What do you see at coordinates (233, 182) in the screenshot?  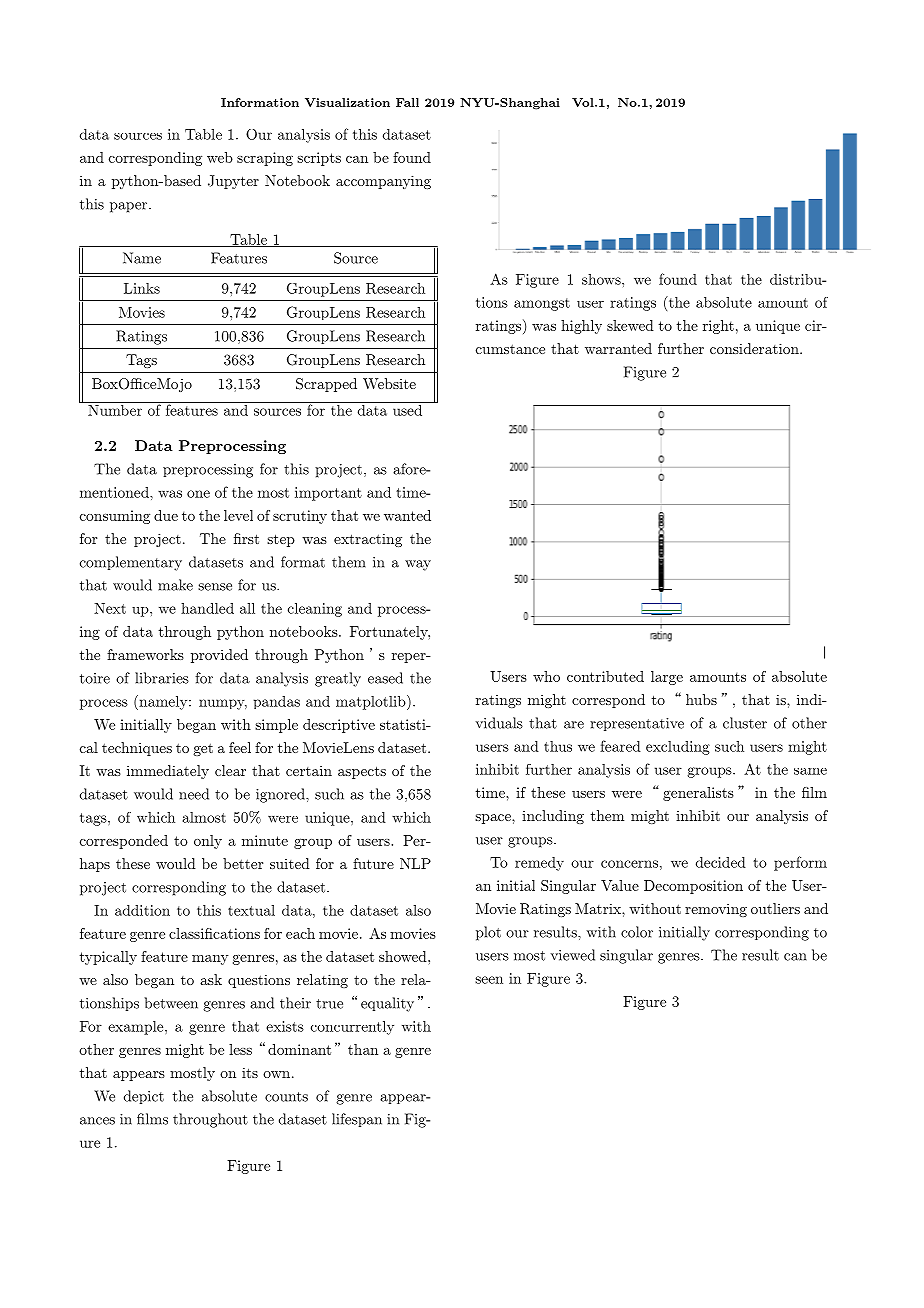 I see `Jupyter` at bounding box center [233, 182].
